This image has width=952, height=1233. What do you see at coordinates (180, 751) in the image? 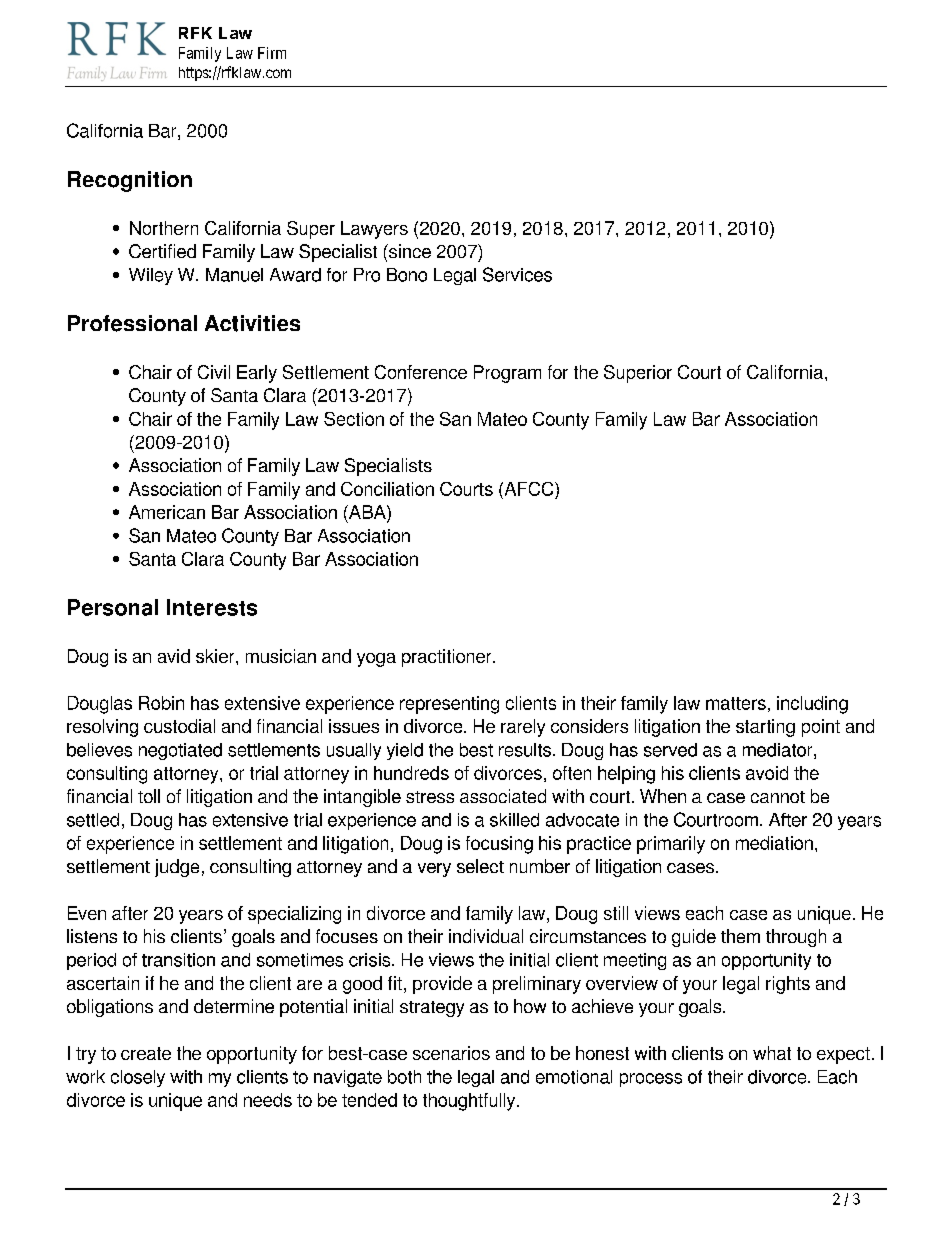
I see `negotiated` at bounding box center [180, 751].
